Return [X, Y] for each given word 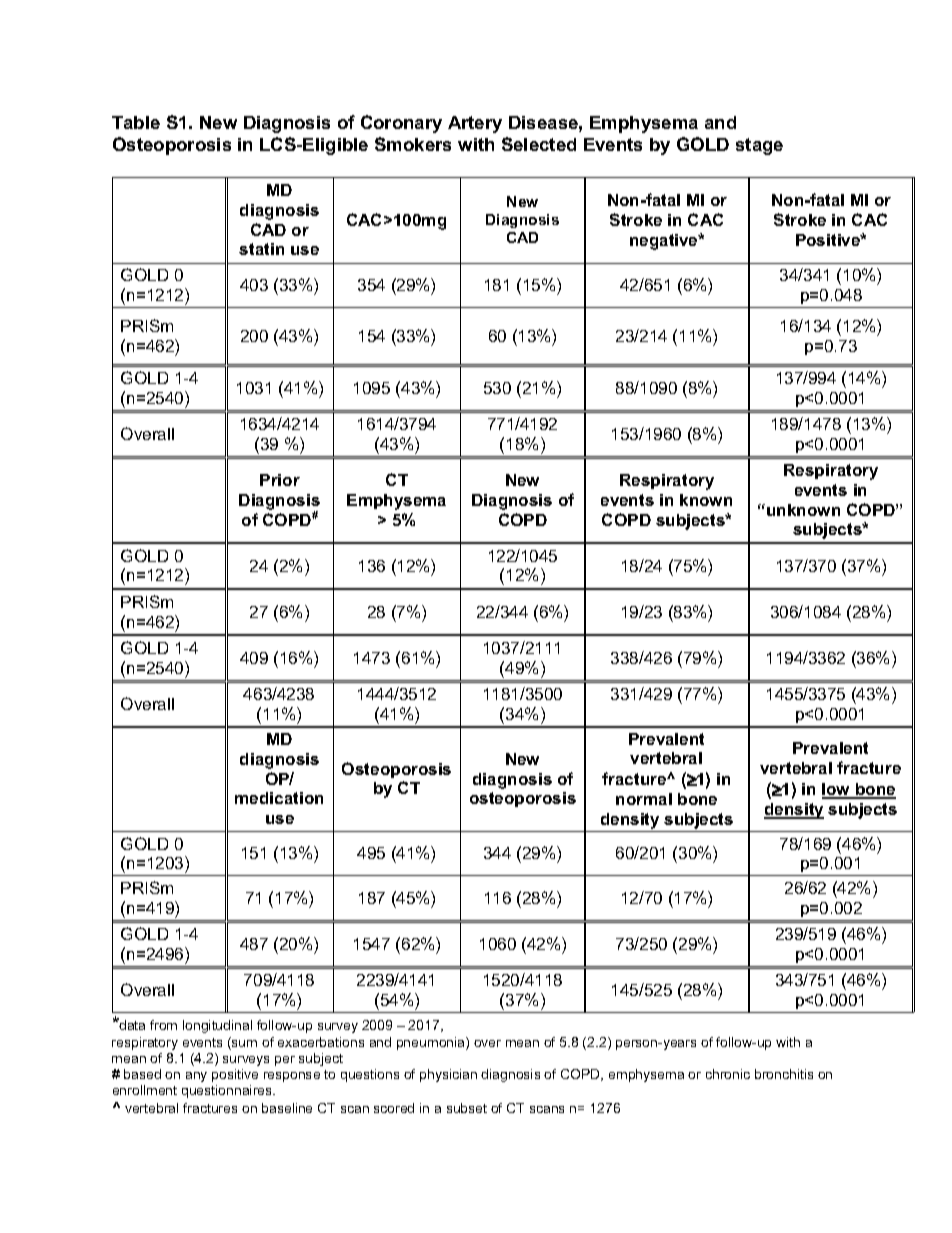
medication [279, 798]
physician [448, 1075]
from [163, 1025]
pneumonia [432, 1043]
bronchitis [784, 1074]
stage [759, 146]
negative [665, 242]
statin [261, 249]
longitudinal [217, 1026]
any [196, 1077]
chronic [728, 1074]
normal [644, 799]
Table [136, 122]
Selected [539, 144]
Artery [475, 124]
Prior [280, 480]
